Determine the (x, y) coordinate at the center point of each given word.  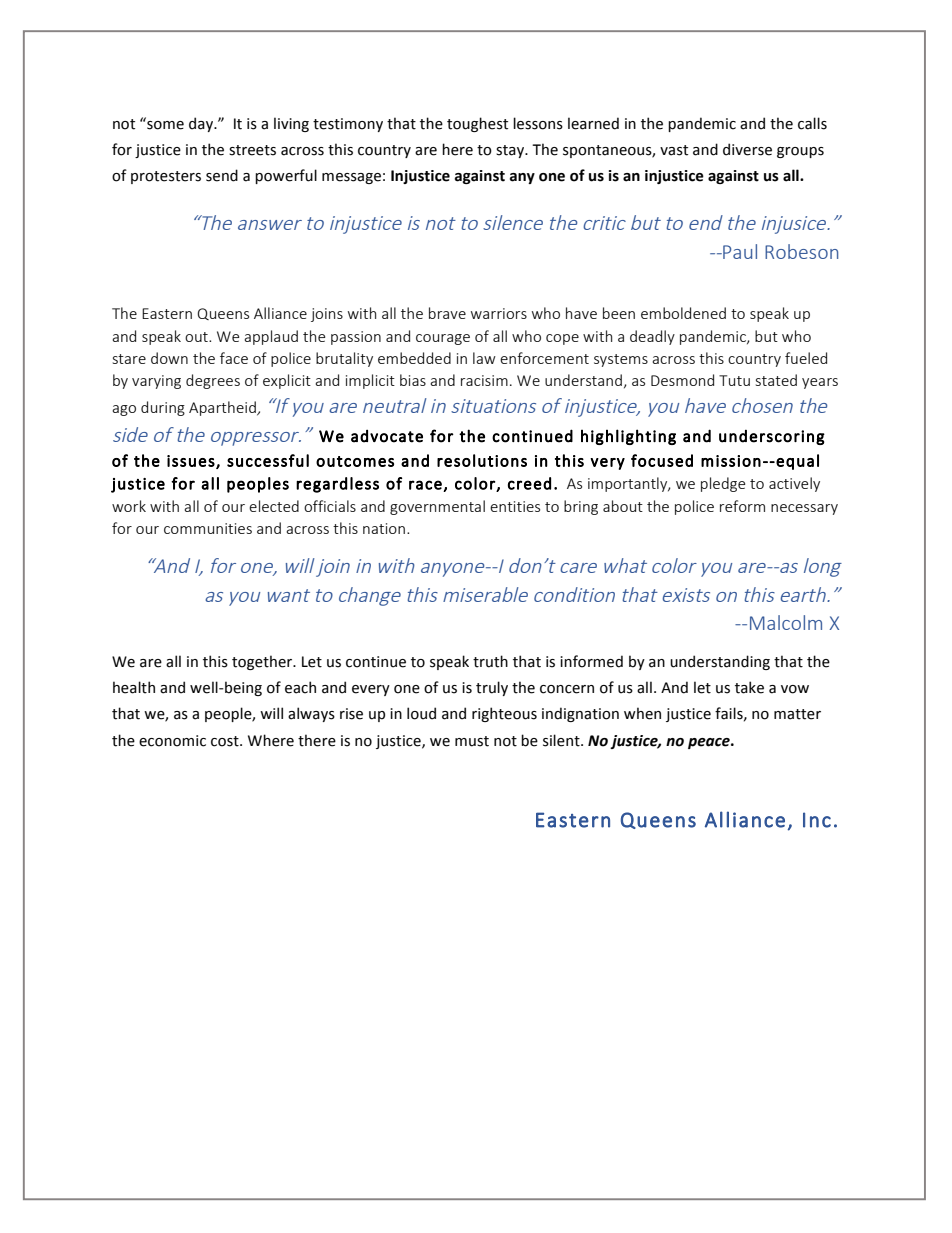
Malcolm (786, 622)
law (484, 358)
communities (208, 528)
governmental (437, 507)
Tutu (734, 380)
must (472, 741)
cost (226, 741)
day (202, 124)
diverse (747, 149)
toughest (477, 124)
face (234, 358)
